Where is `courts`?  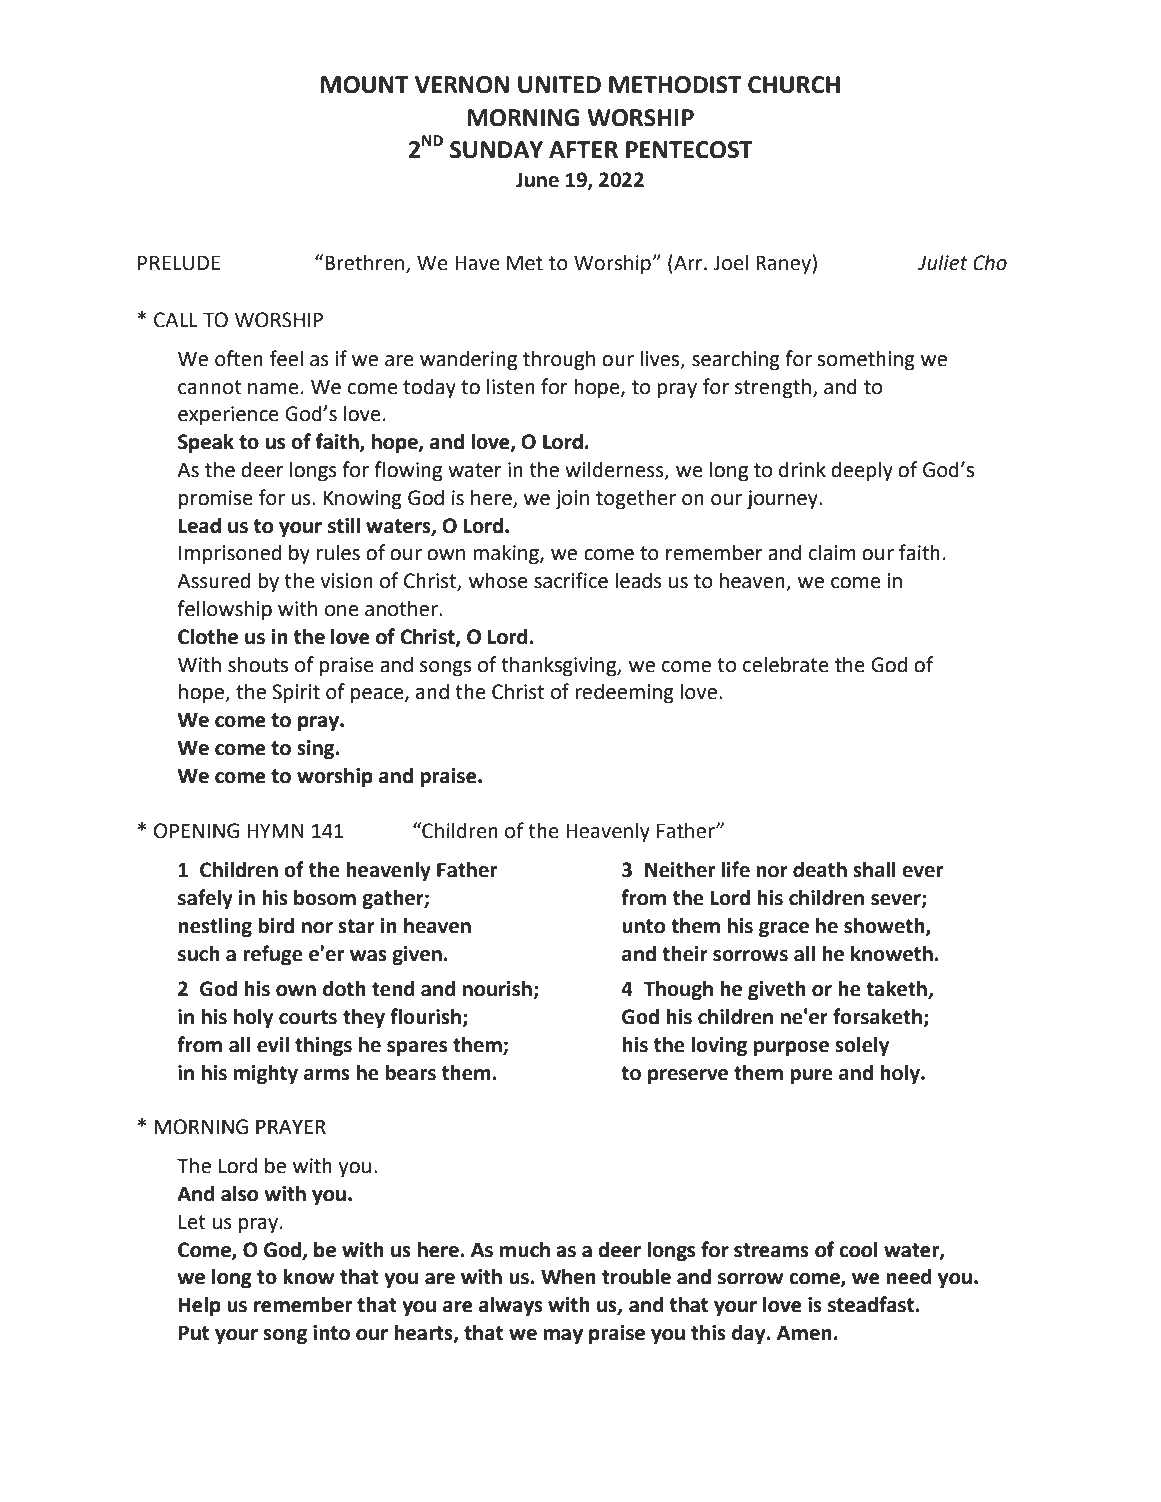 courts is located at coordinates (308, 1017).
